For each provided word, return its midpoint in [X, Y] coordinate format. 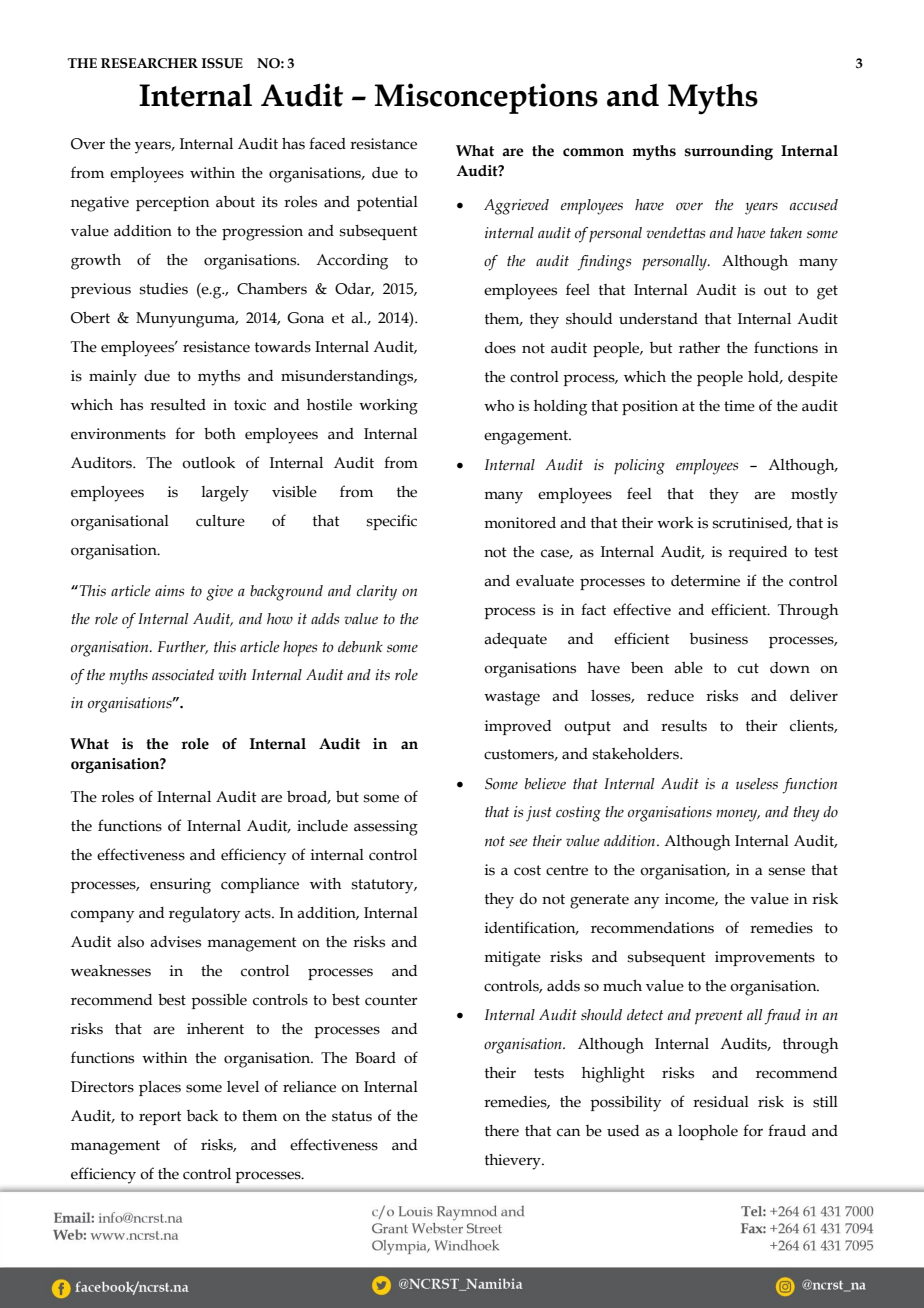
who [499, 406]
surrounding [729, 152]
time [739, 406]
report [160, 1118]
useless [757, 784]
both [220, 434]
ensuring [180, 886]
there [502, 1131]
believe [545, 784]
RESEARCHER [149, 63]
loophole [708, 1132]
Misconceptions [486, 98]
